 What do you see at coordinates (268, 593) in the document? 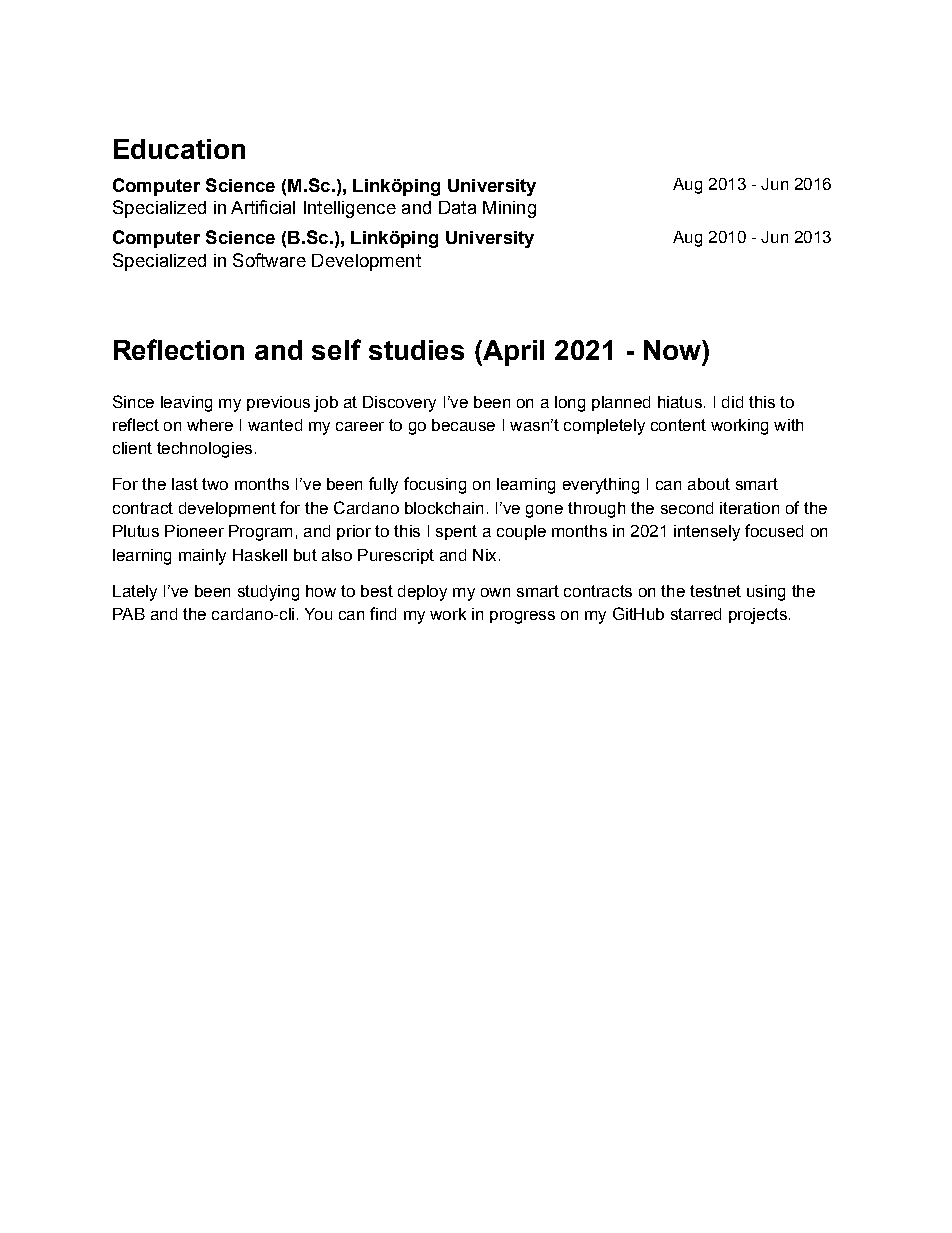
I see `studying` at bounding box center [268, 593].
